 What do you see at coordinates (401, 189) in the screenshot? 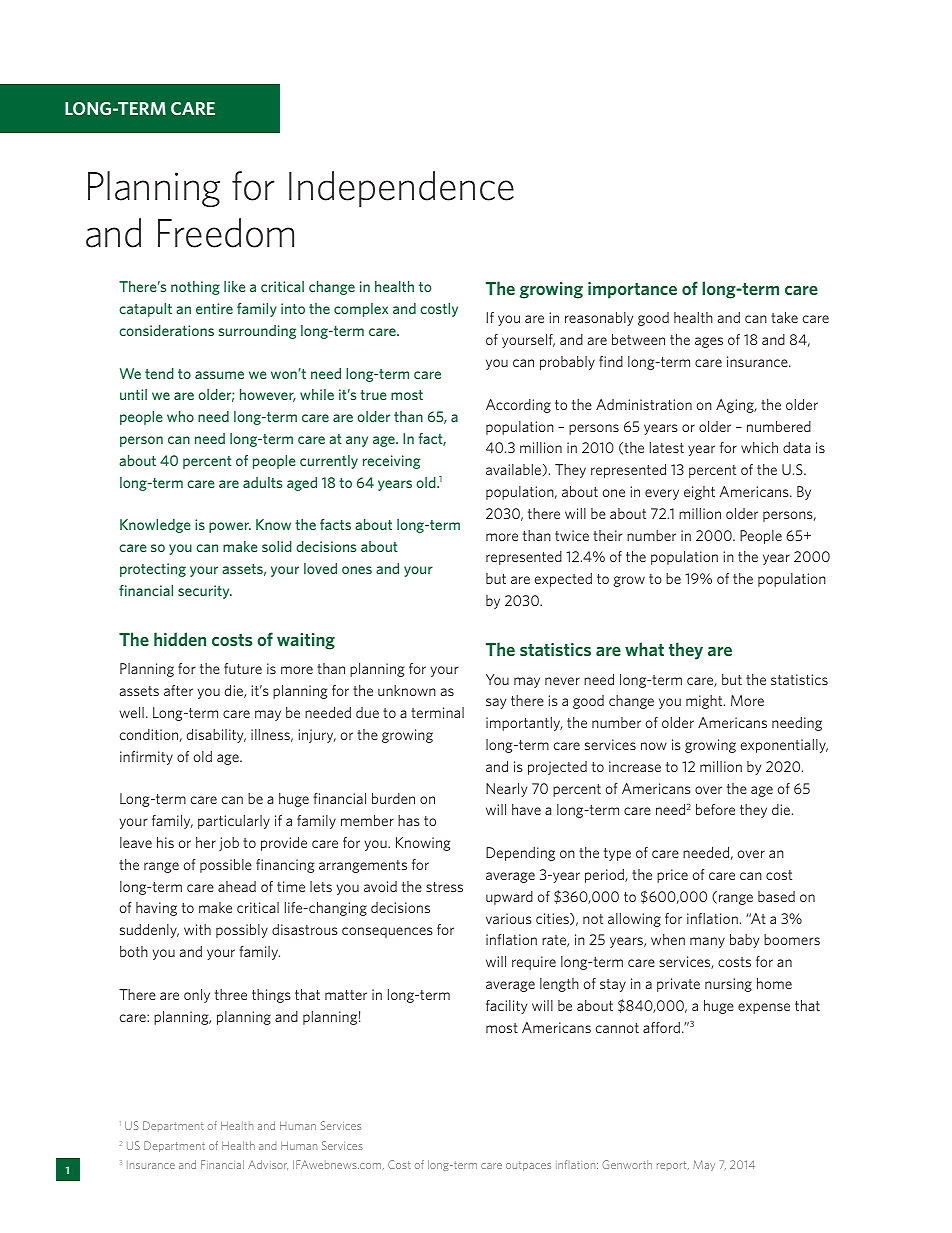
I see `Independence` at bounding box center [401, 189].
